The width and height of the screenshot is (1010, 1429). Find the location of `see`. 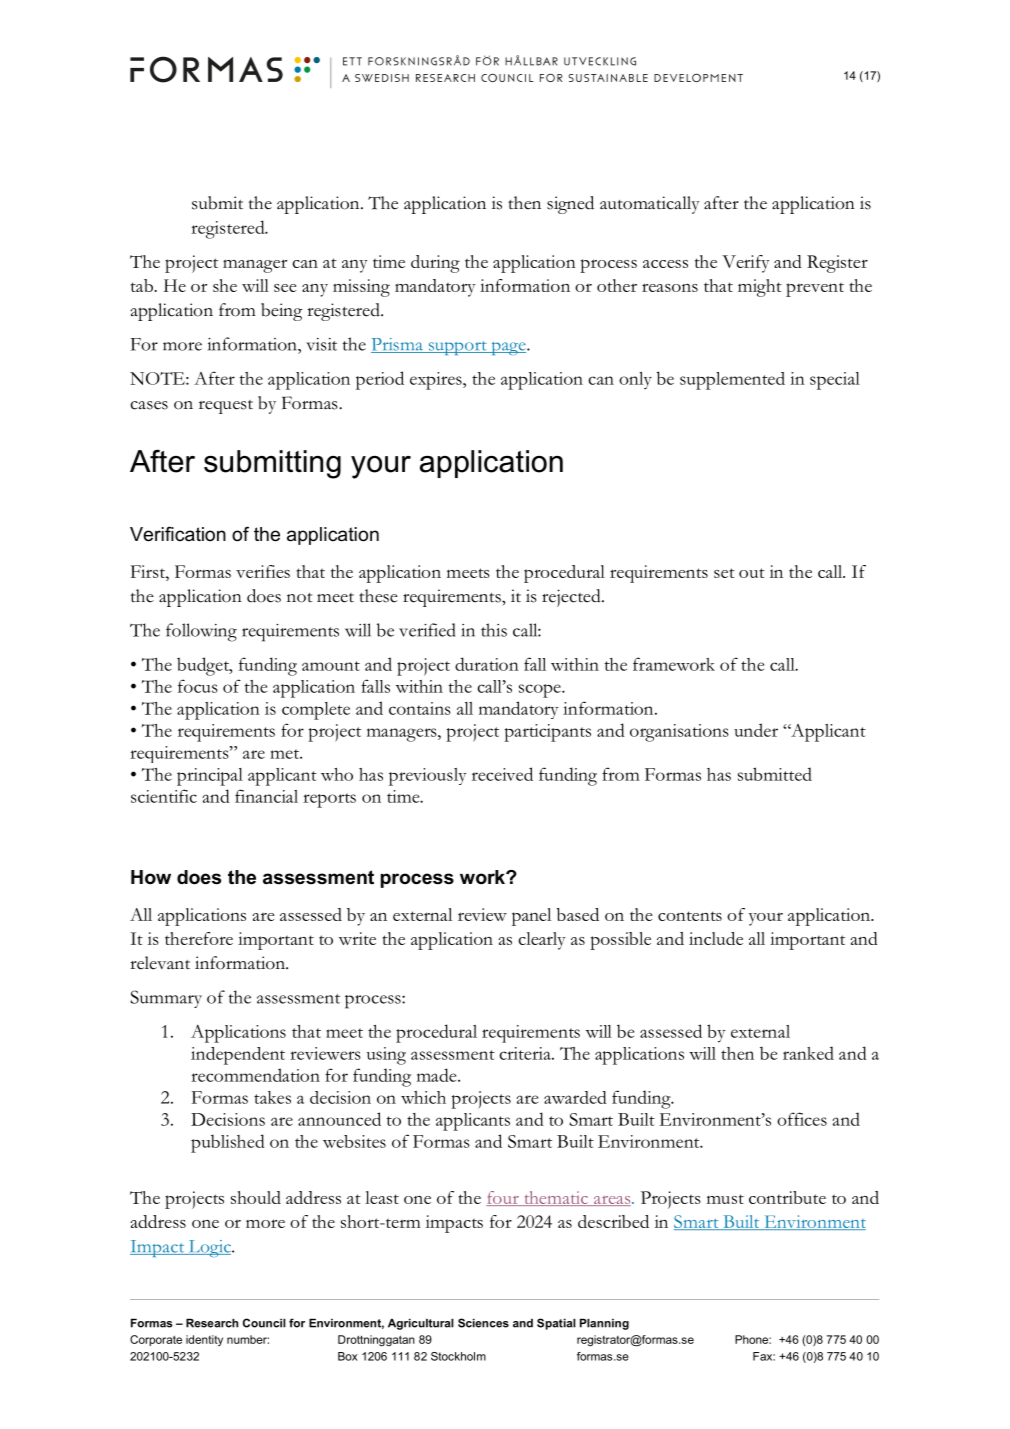

see is located at coordinates (285, 288).
